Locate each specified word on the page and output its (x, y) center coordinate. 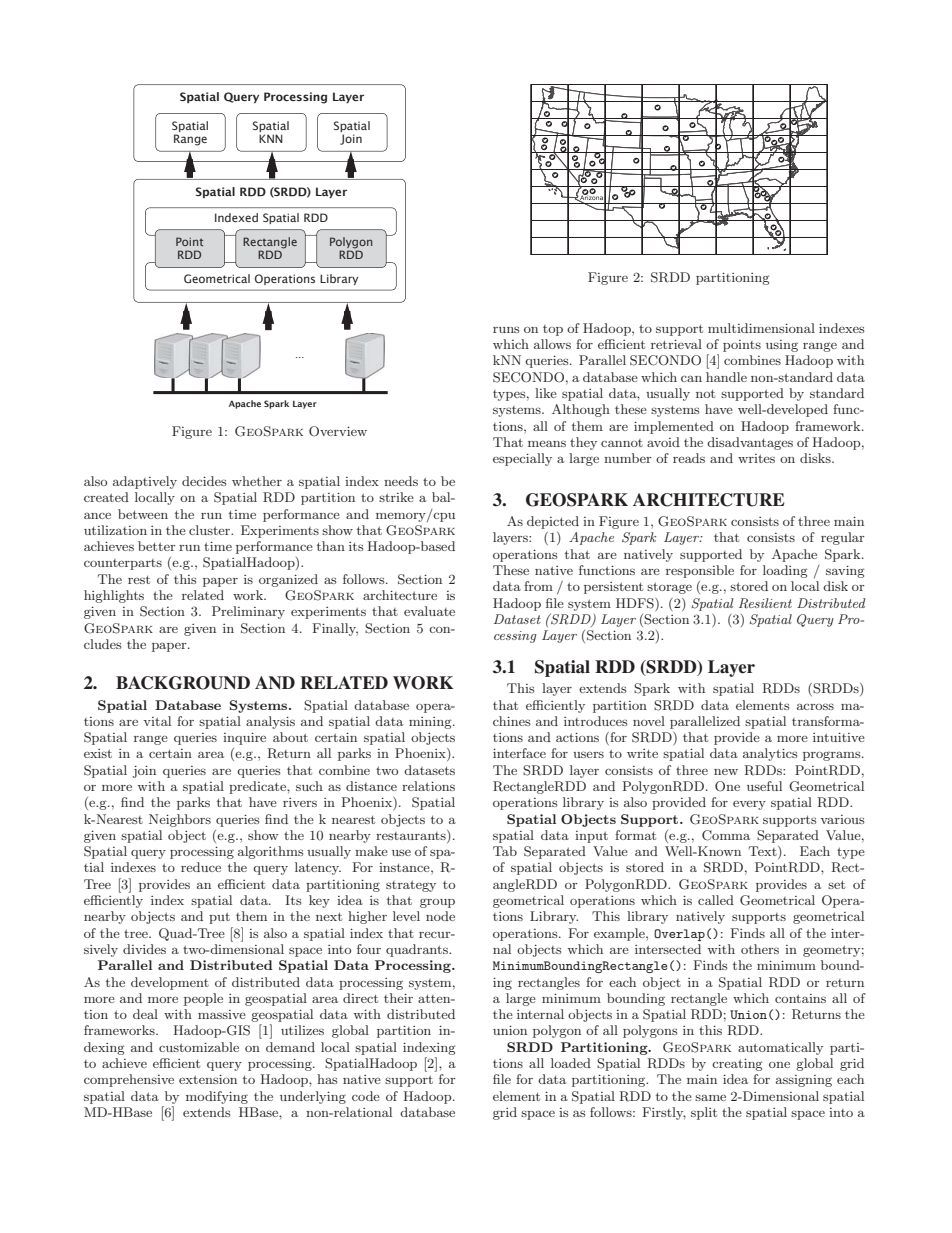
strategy (411, 886)
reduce (201, 867)
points (742, 346)
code (366, 1096)
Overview (338, 431)
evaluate (429, 611)
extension (208, 1079)
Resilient (765, 603)
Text (764, 852)
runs (506, 329)
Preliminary (248, 612)
